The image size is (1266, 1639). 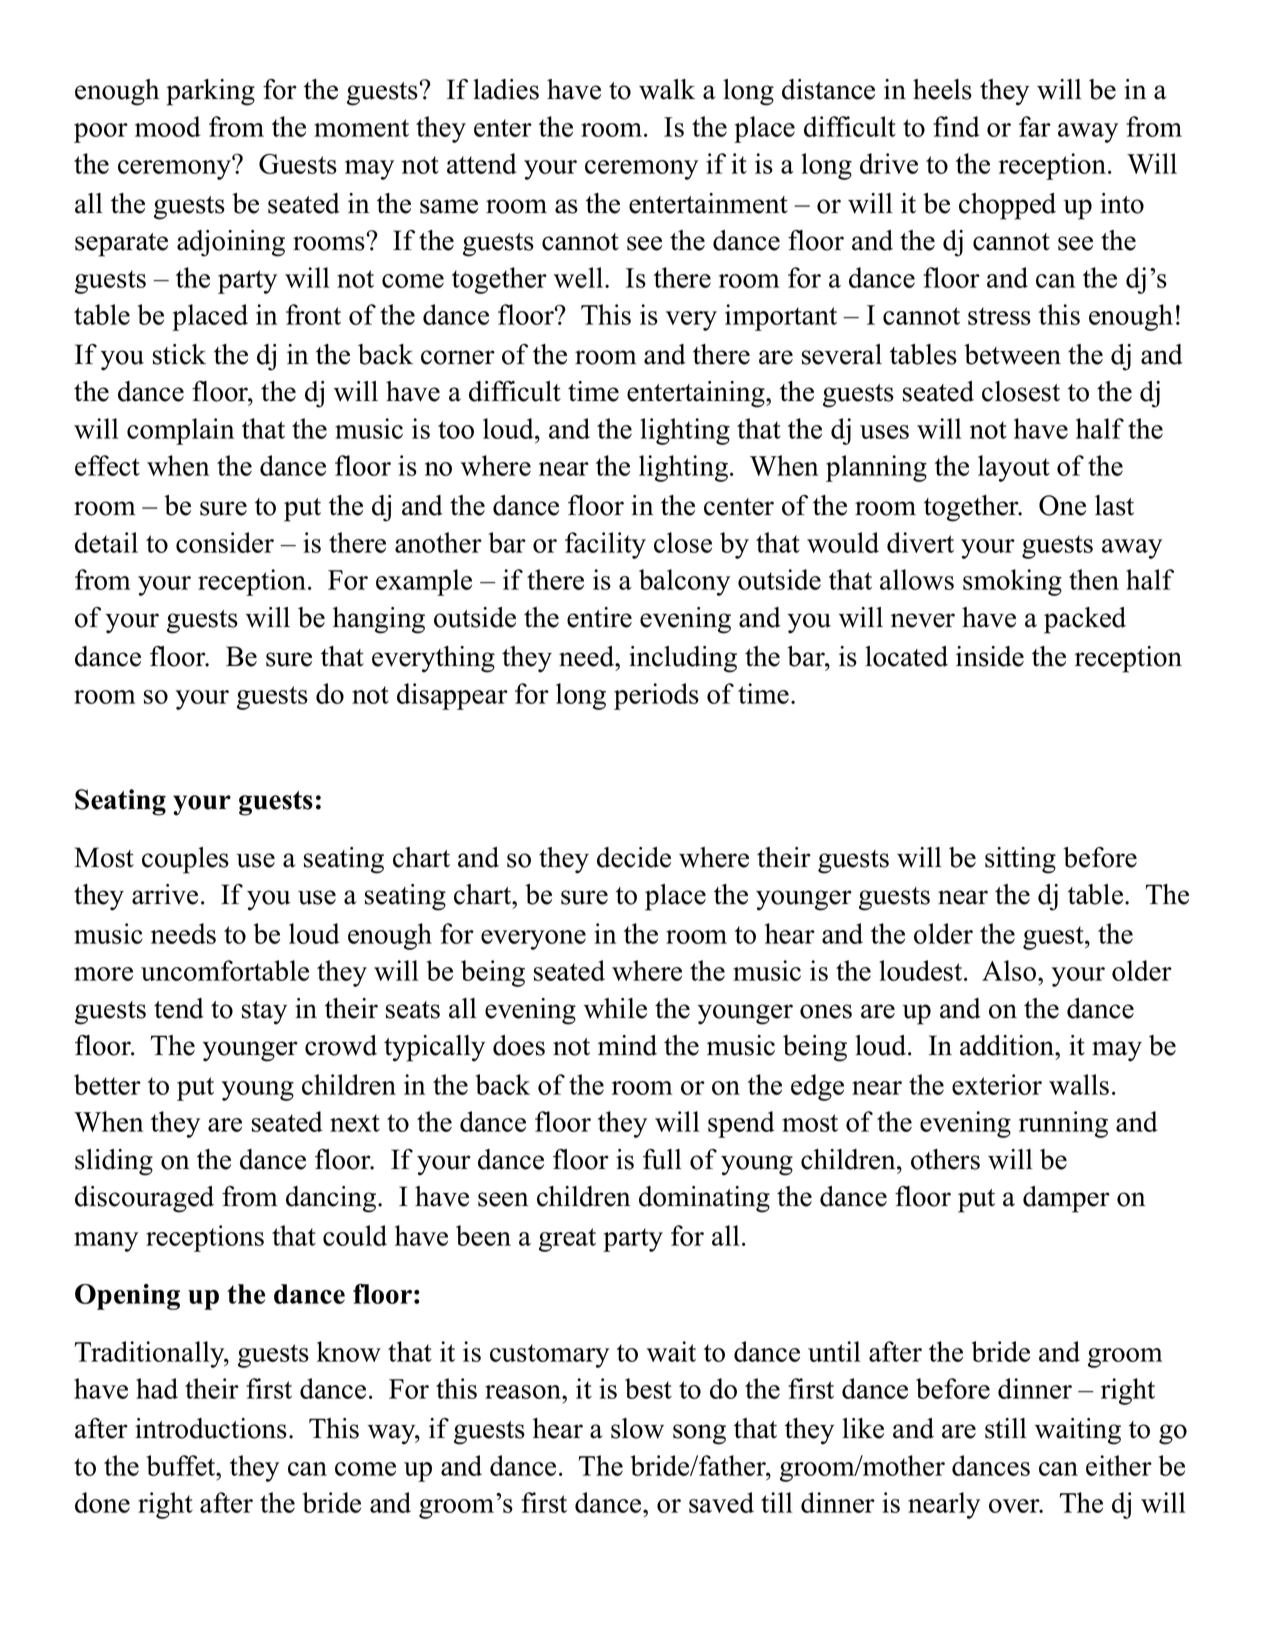 What do you see at coordinates (168, 126) in the page?
I see `mood` at bounding box center [168, 126].
